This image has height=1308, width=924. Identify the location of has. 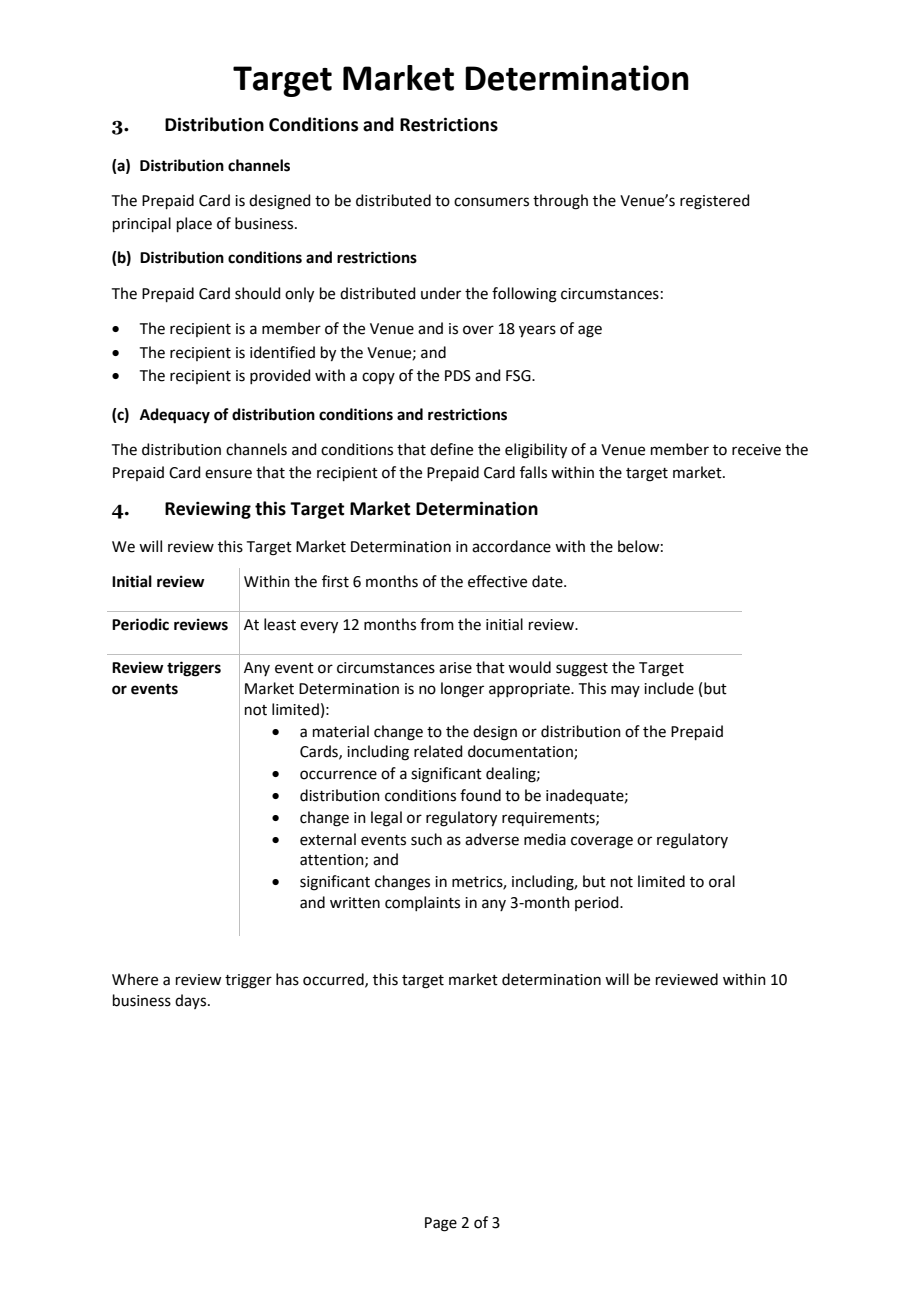
(287, 979).
